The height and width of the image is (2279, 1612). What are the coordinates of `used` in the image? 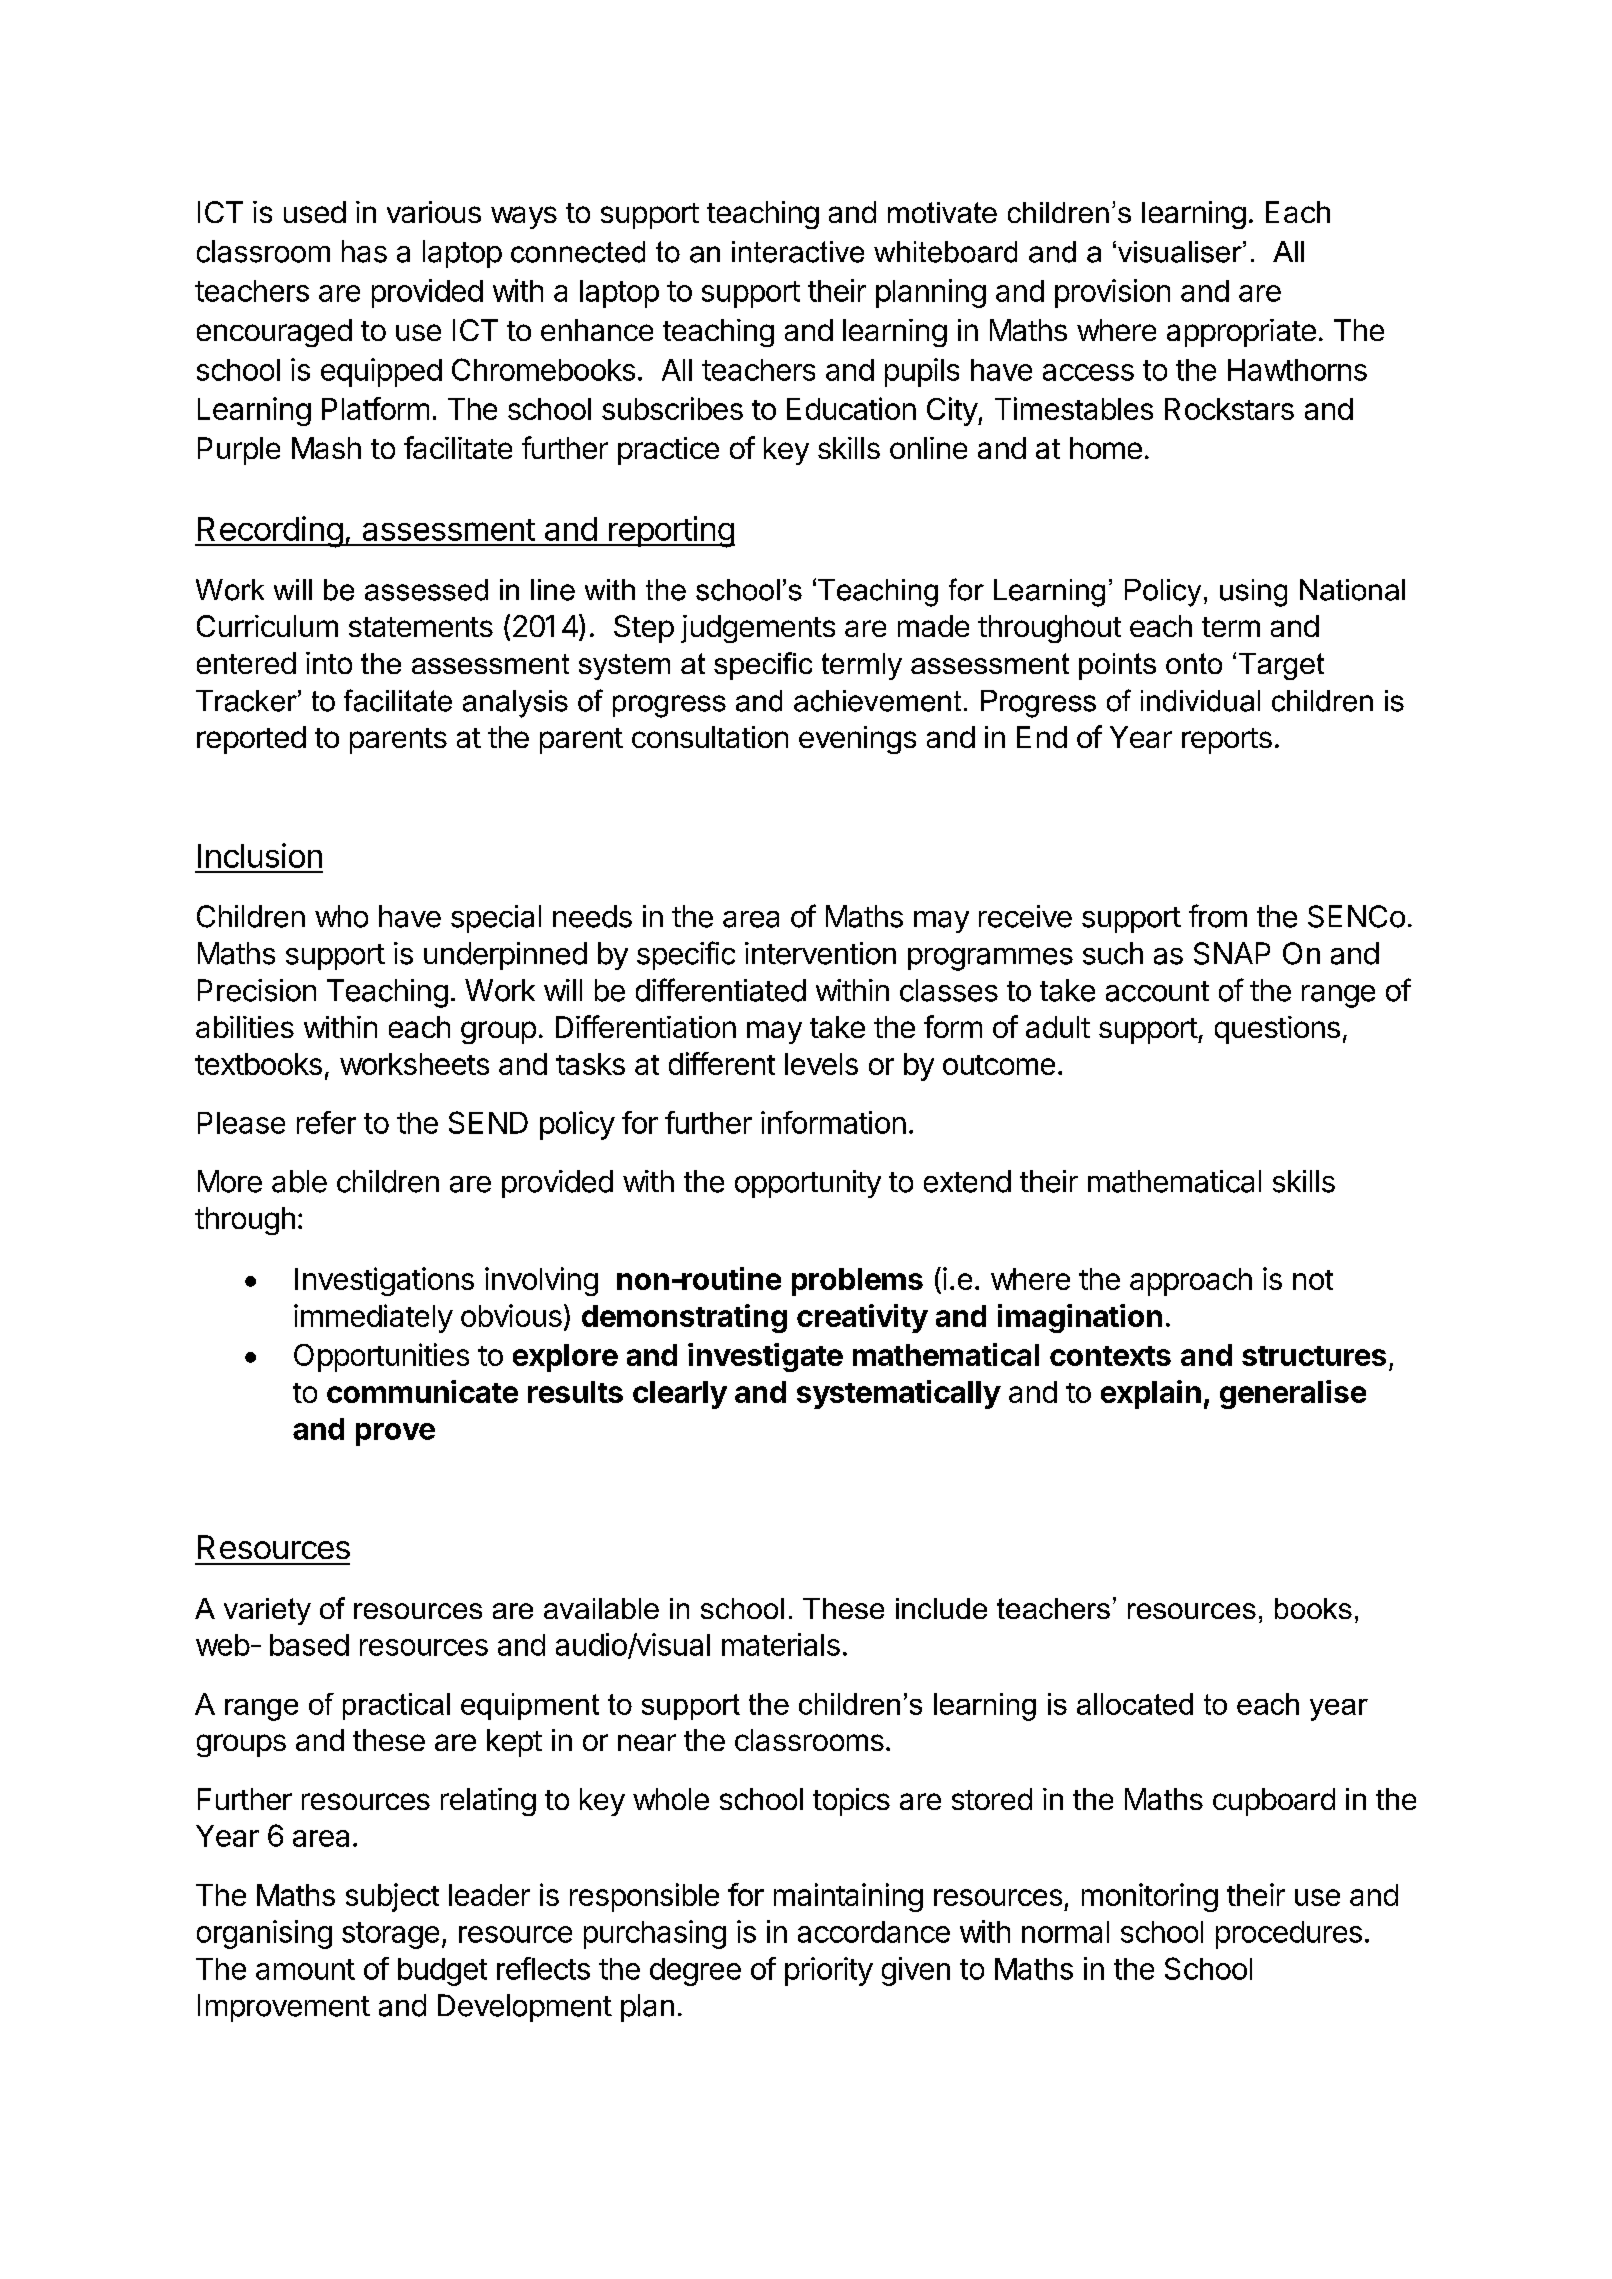 It's located at (315, 212).
